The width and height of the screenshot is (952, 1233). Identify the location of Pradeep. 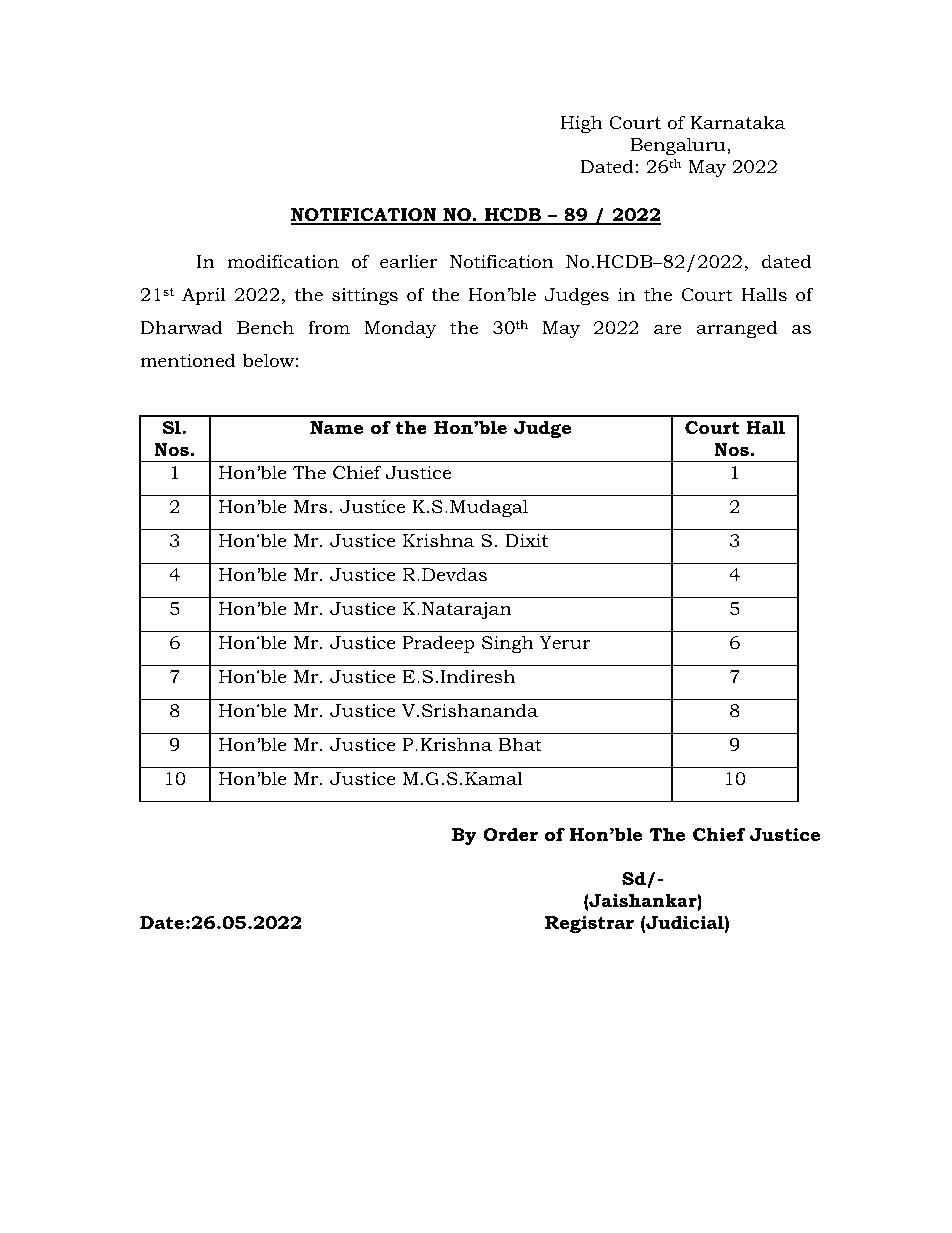
(439, 644).
